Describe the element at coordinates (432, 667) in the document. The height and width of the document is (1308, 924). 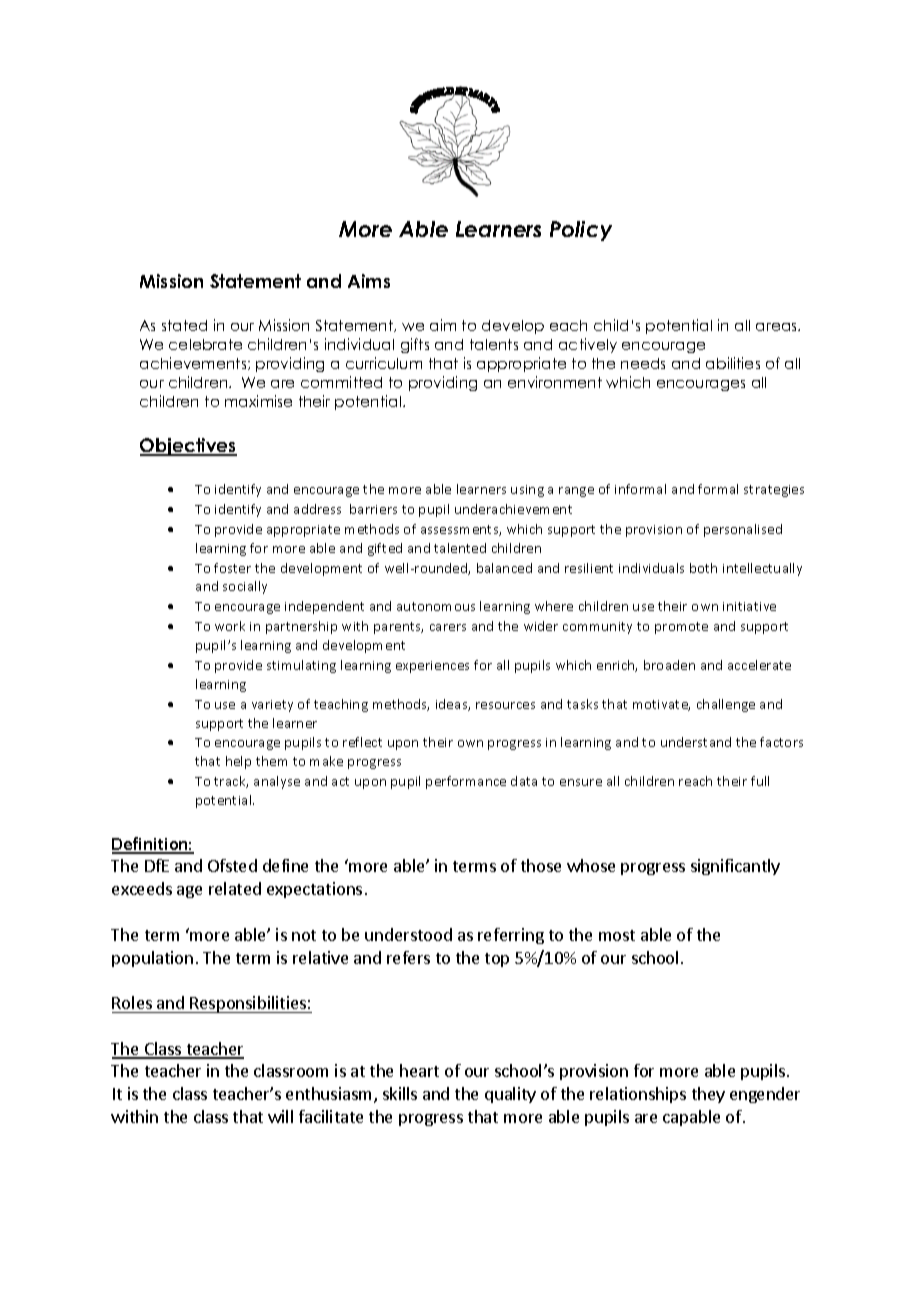
I see `experiences` at that location.
